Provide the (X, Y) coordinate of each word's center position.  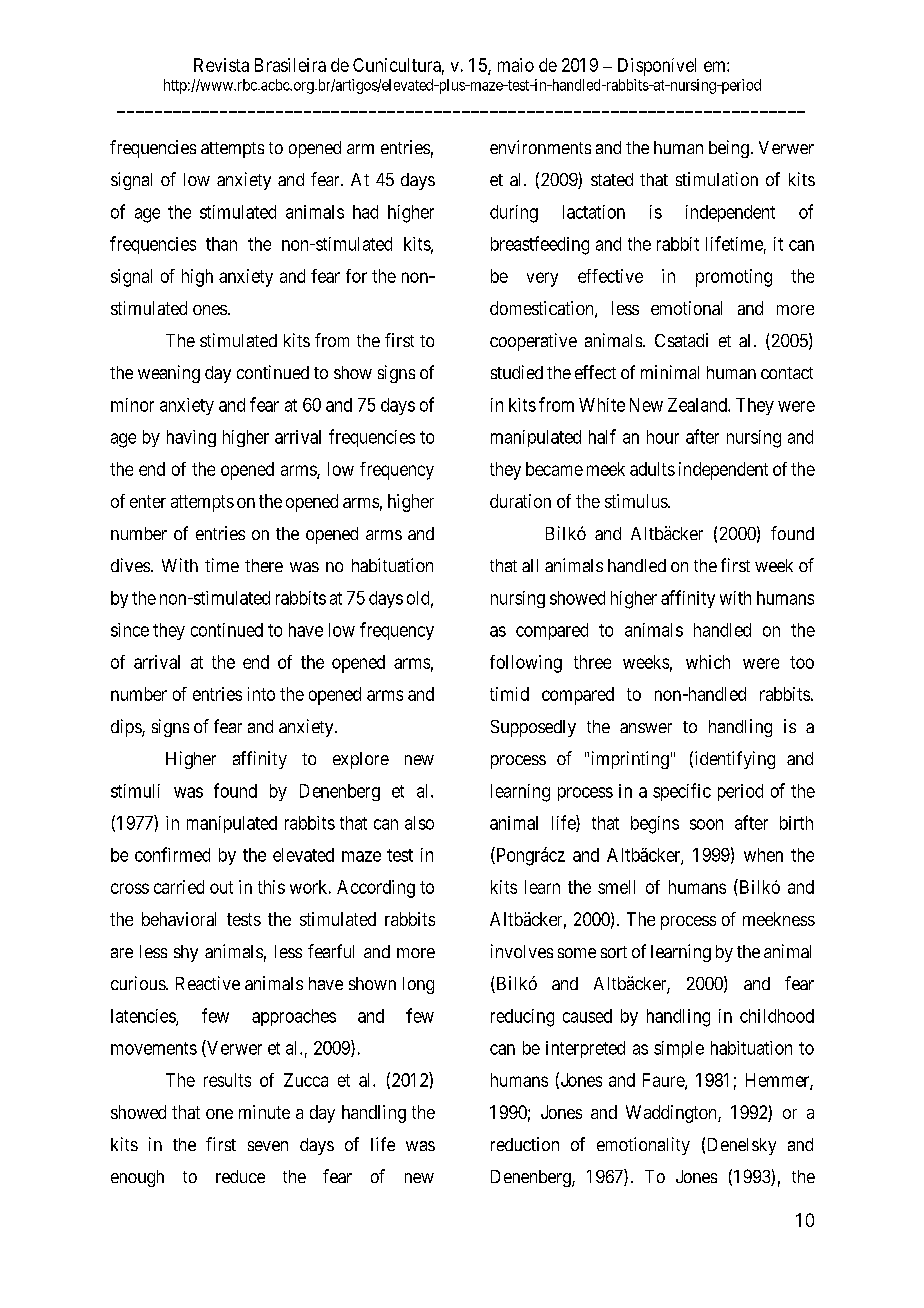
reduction (525, 1144)
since (130, 630)
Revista (221, 65)
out (221, 887)
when (763, 855)
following (526, 664)
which (708, 662)
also (419, 823)
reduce (240, 1176)
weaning (169, 374)
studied (517, 372)
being (729, 149)
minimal (670, 372)
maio (516, 65)
